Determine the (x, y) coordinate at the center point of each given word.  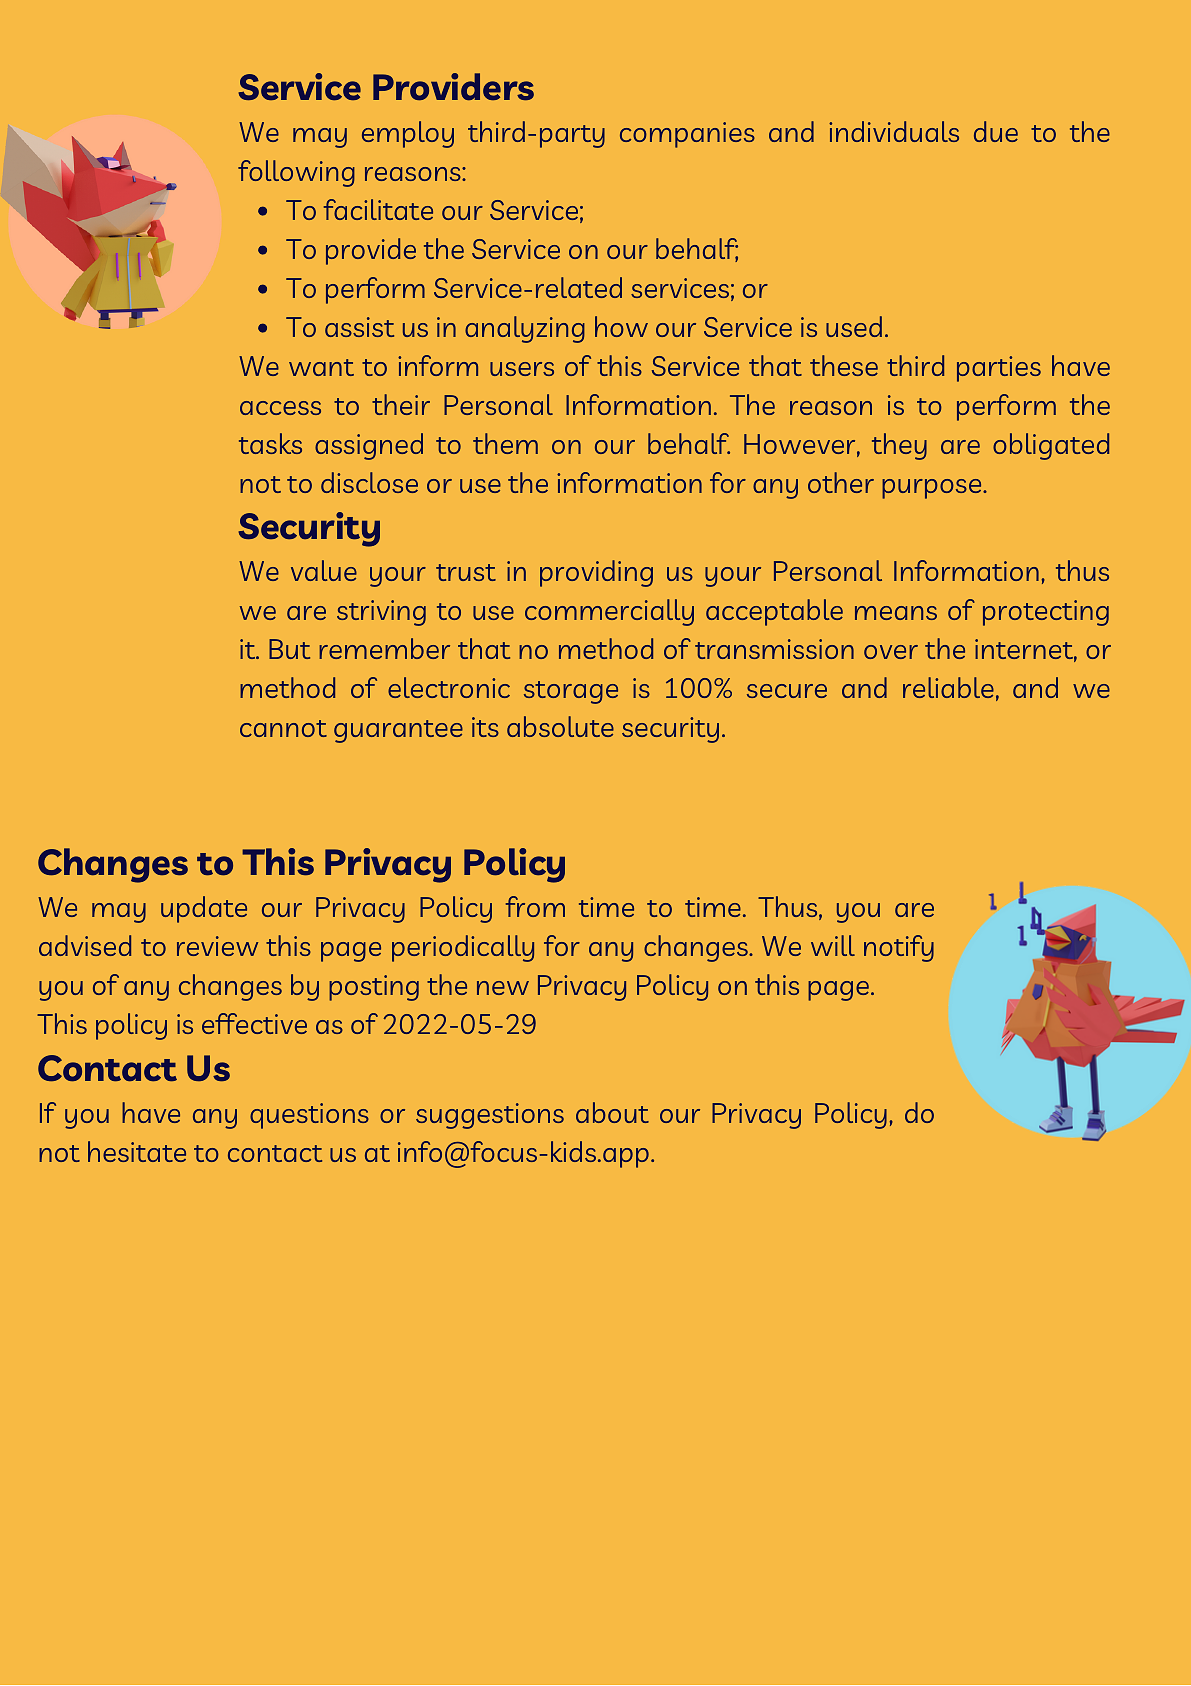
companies (687, 135)
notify (899, 948)
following (296, 173)
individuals (894, 131)
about (612, 1112)
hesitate (137, 1151)
